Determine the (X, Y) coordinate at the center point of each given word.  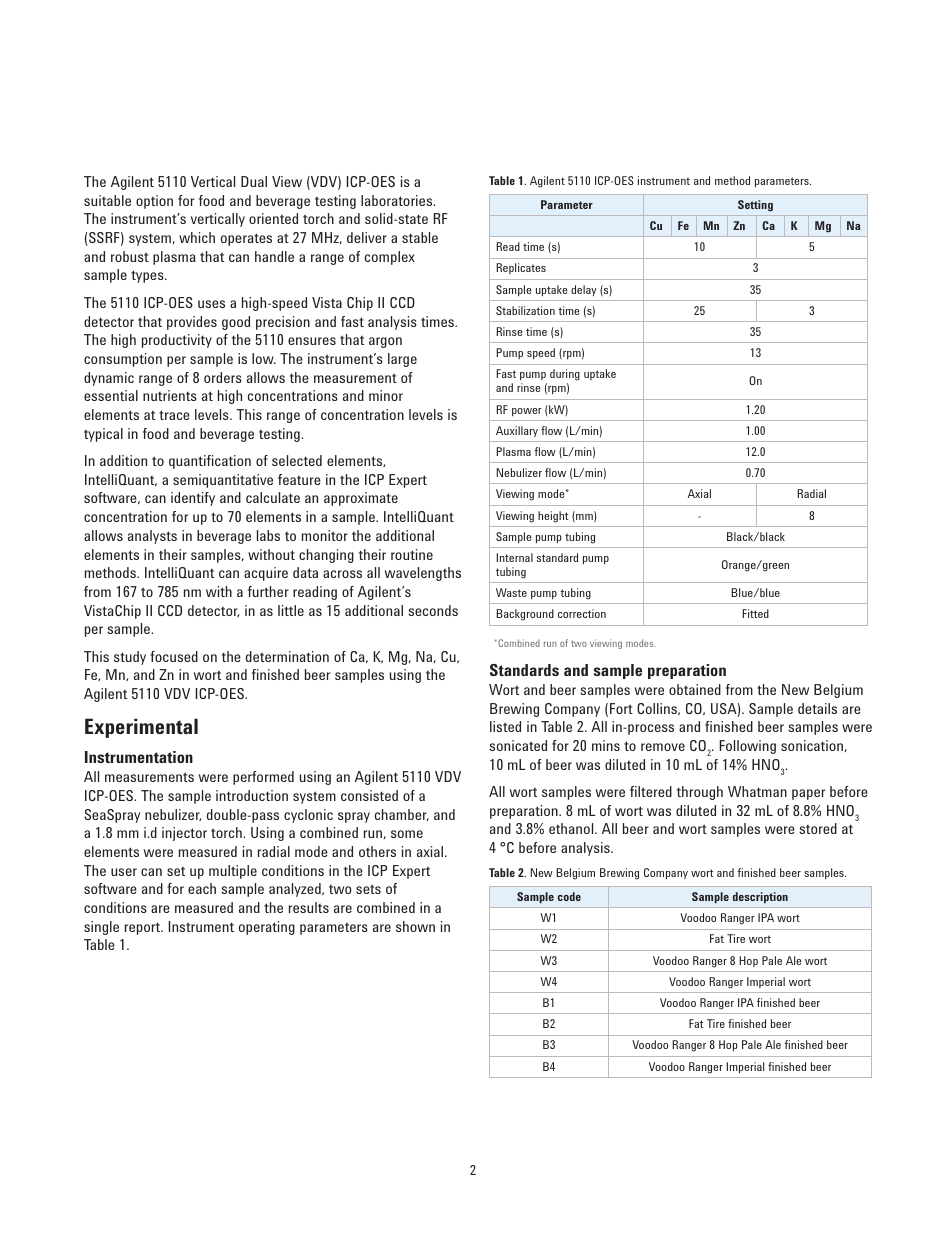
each (202, 888)
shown (415, 926)
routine (412, 554)
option (154, 202)
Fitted (755, 613)
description (760, 897)
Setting (755, 206)
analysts (152, 537)
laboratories (398, 200)
